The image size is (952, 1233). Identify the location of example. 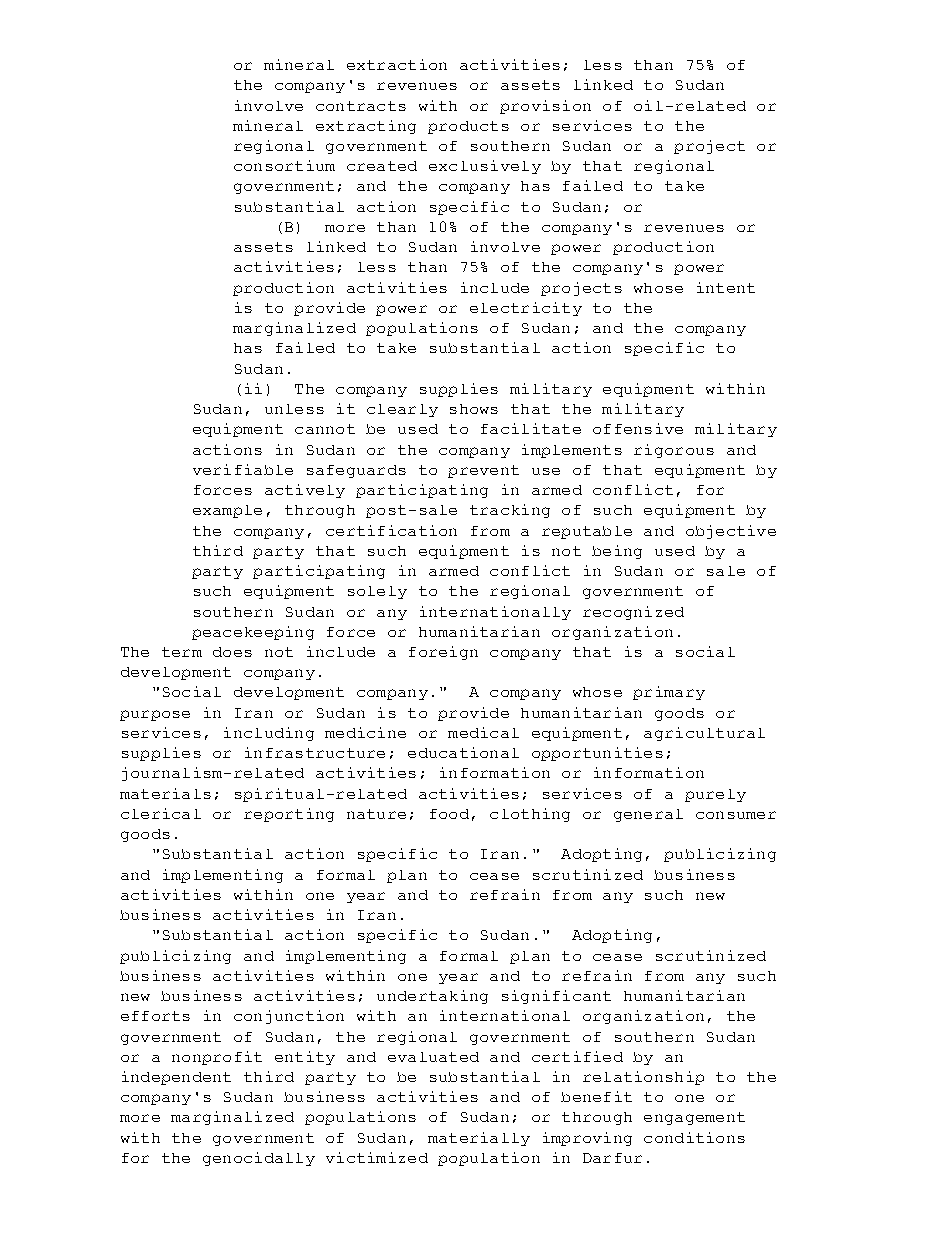
(227, 511).
